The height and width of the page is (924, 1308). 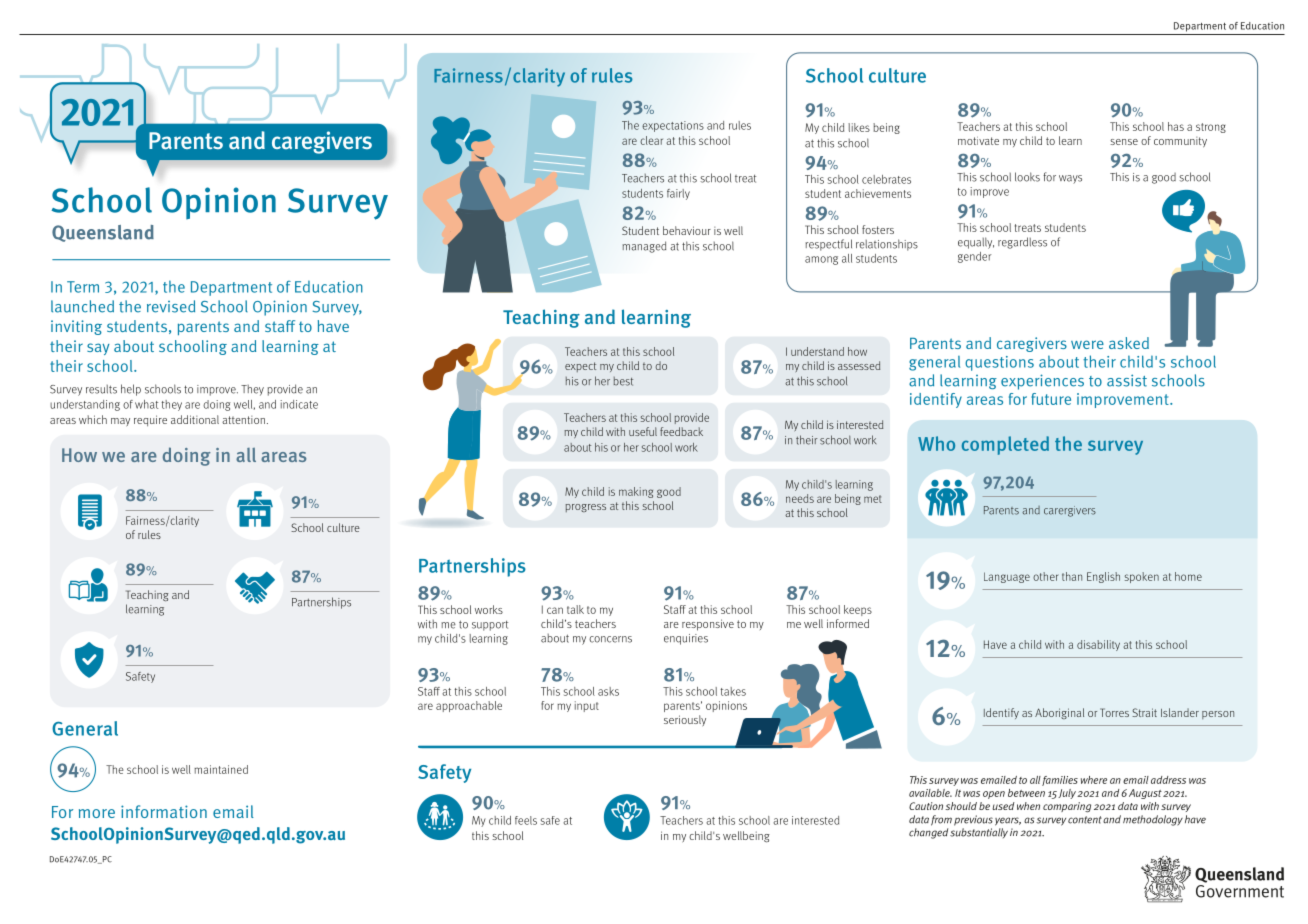 I want to click on best, so click(x=623, y=381).
